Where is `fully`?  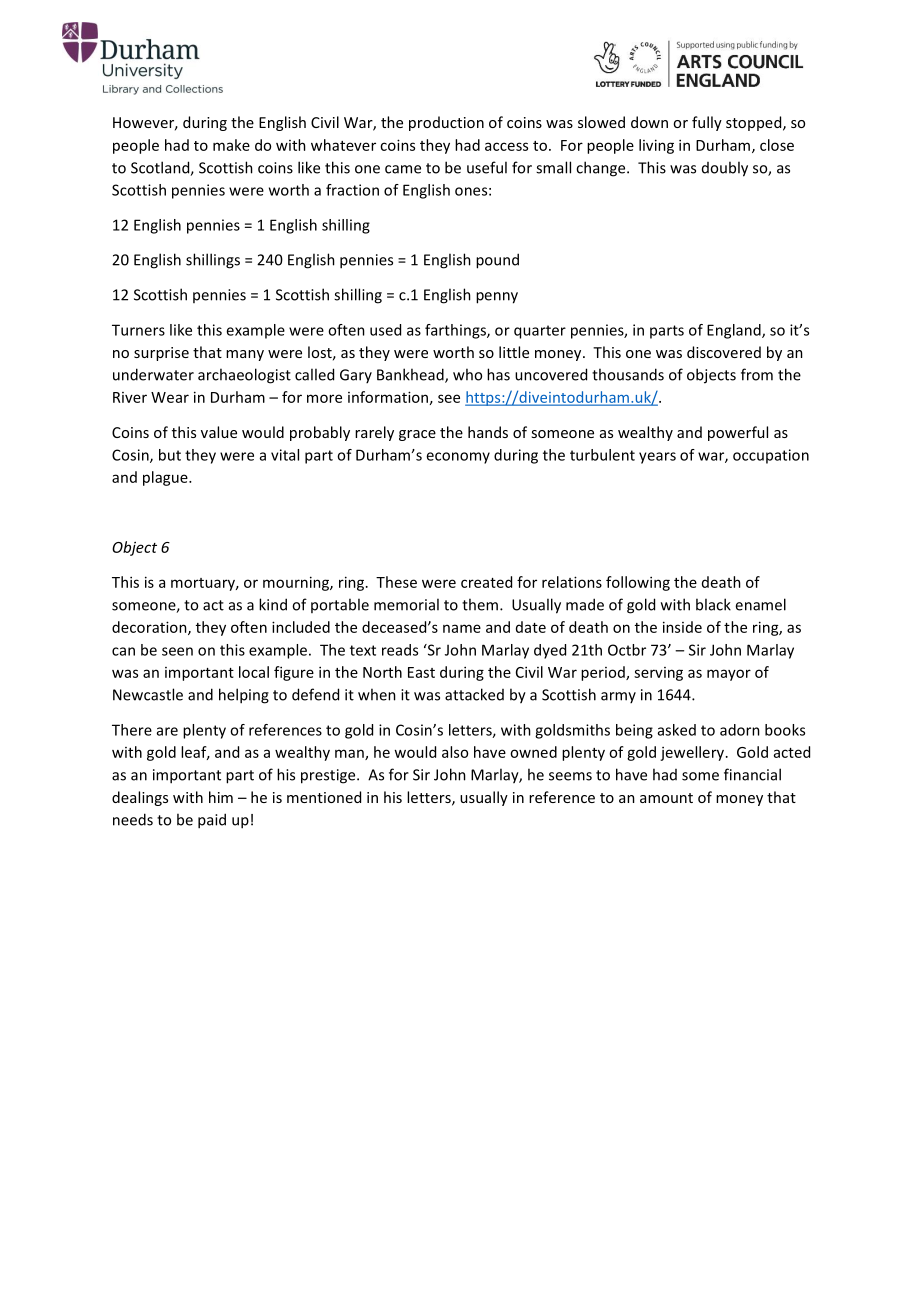 fully is located at coordinates (707, 123).
